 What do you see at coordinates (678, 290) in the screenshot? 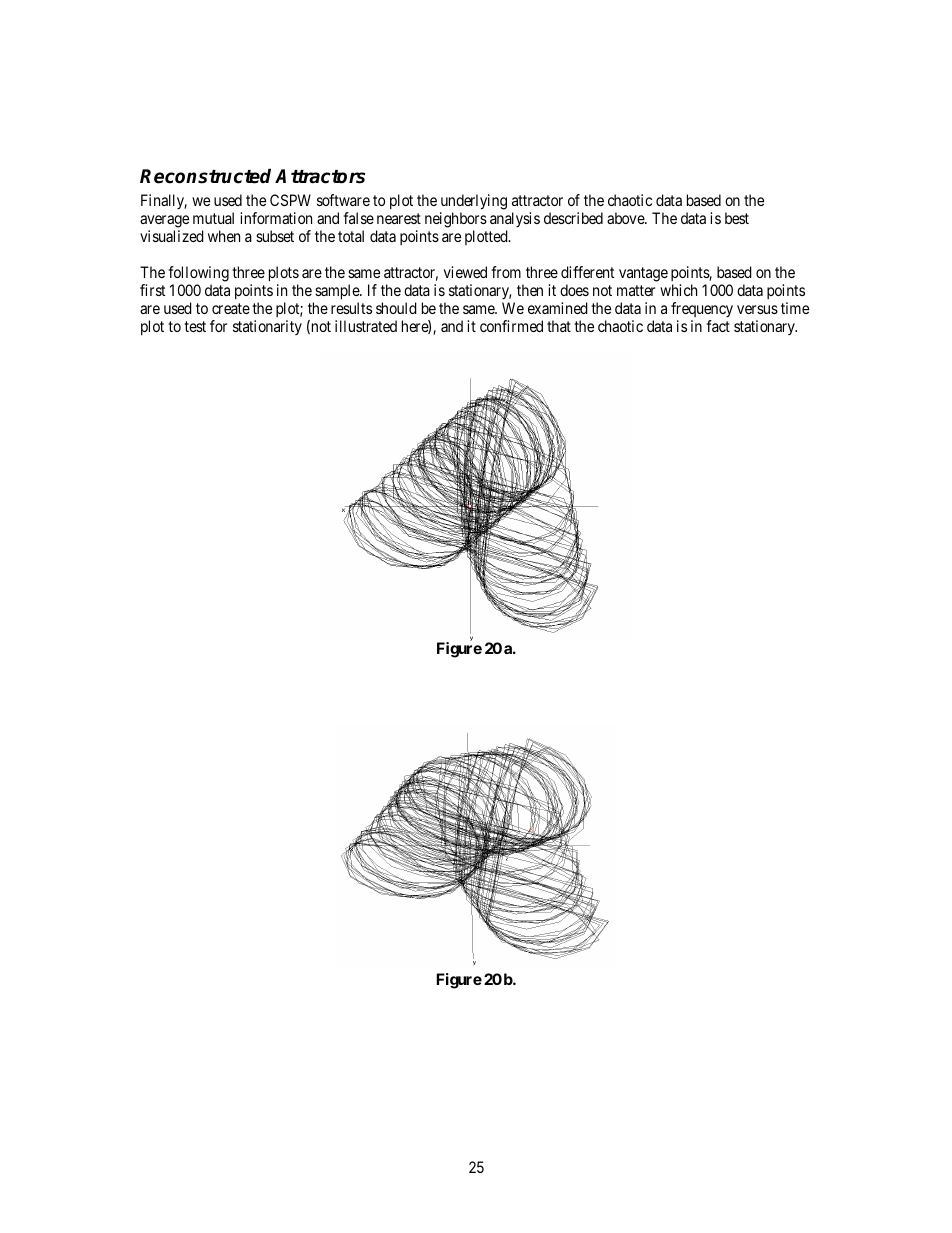
I see `which` at bounding box center [678, 290].
